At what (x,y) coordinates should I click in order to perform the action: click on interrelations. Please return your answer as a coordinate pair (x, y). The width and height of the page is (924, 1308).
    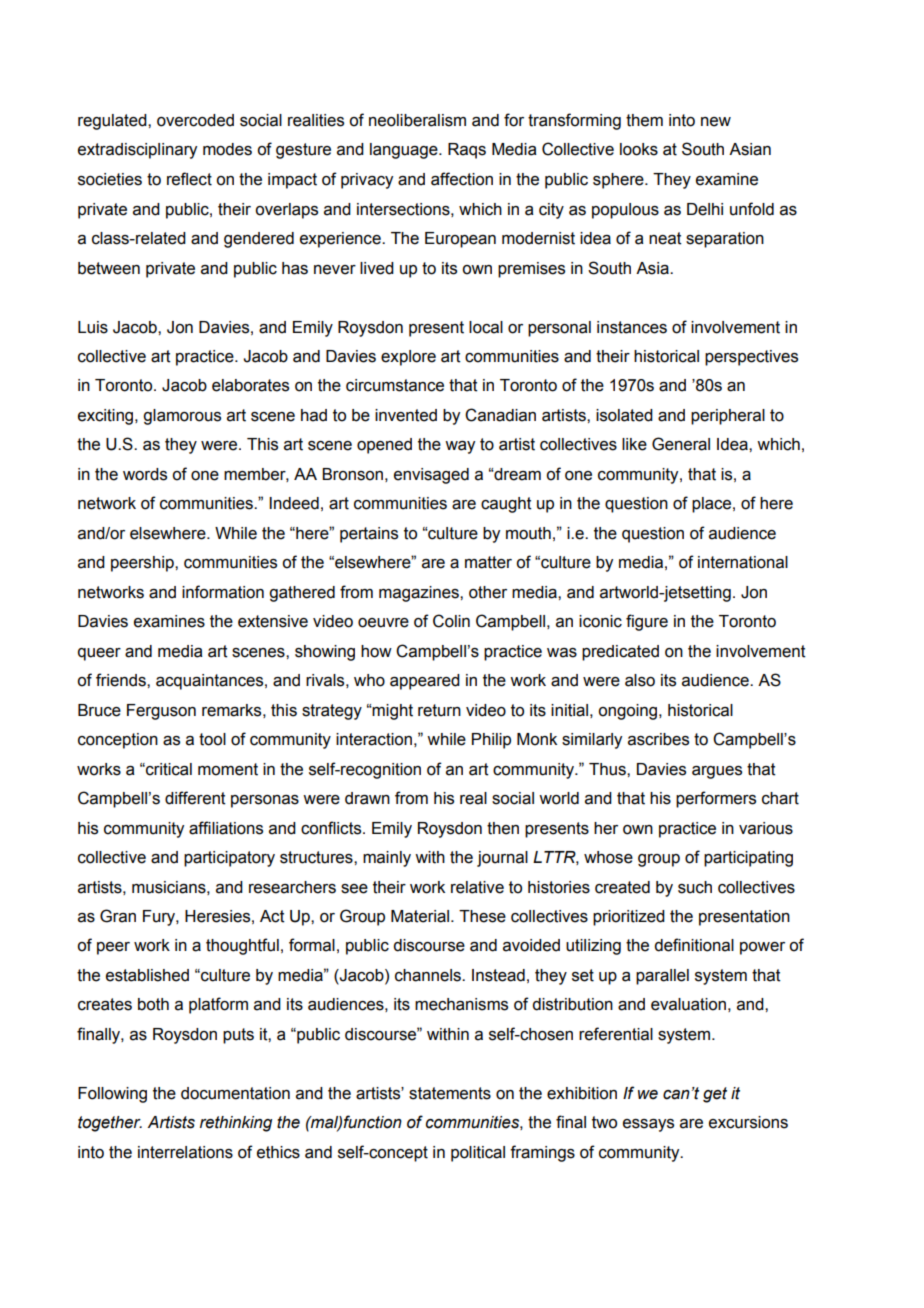
    Looking at the image, I should click on (185, 1152).
